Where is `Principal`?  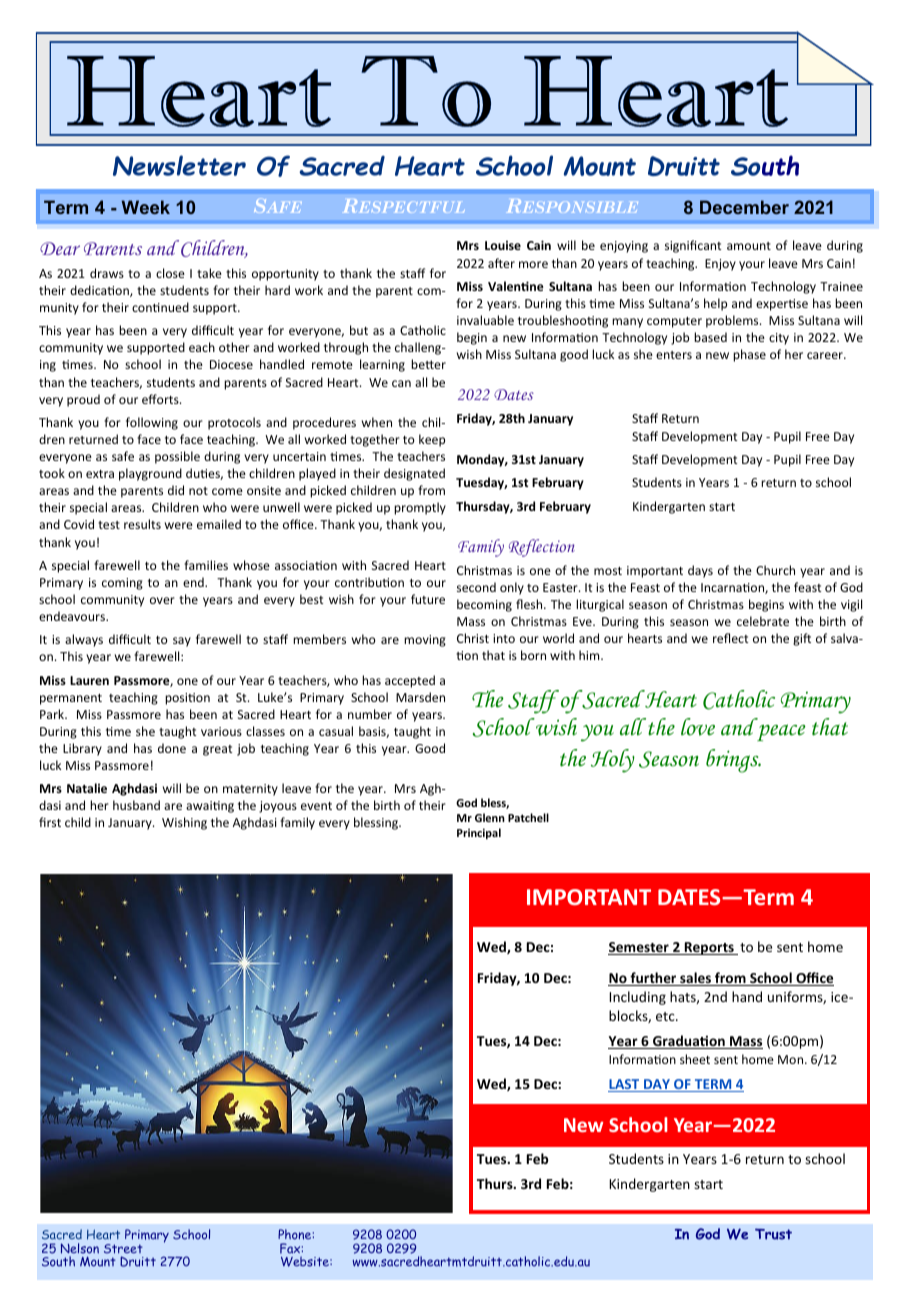
Principal is located at coordinates (479, 833).
